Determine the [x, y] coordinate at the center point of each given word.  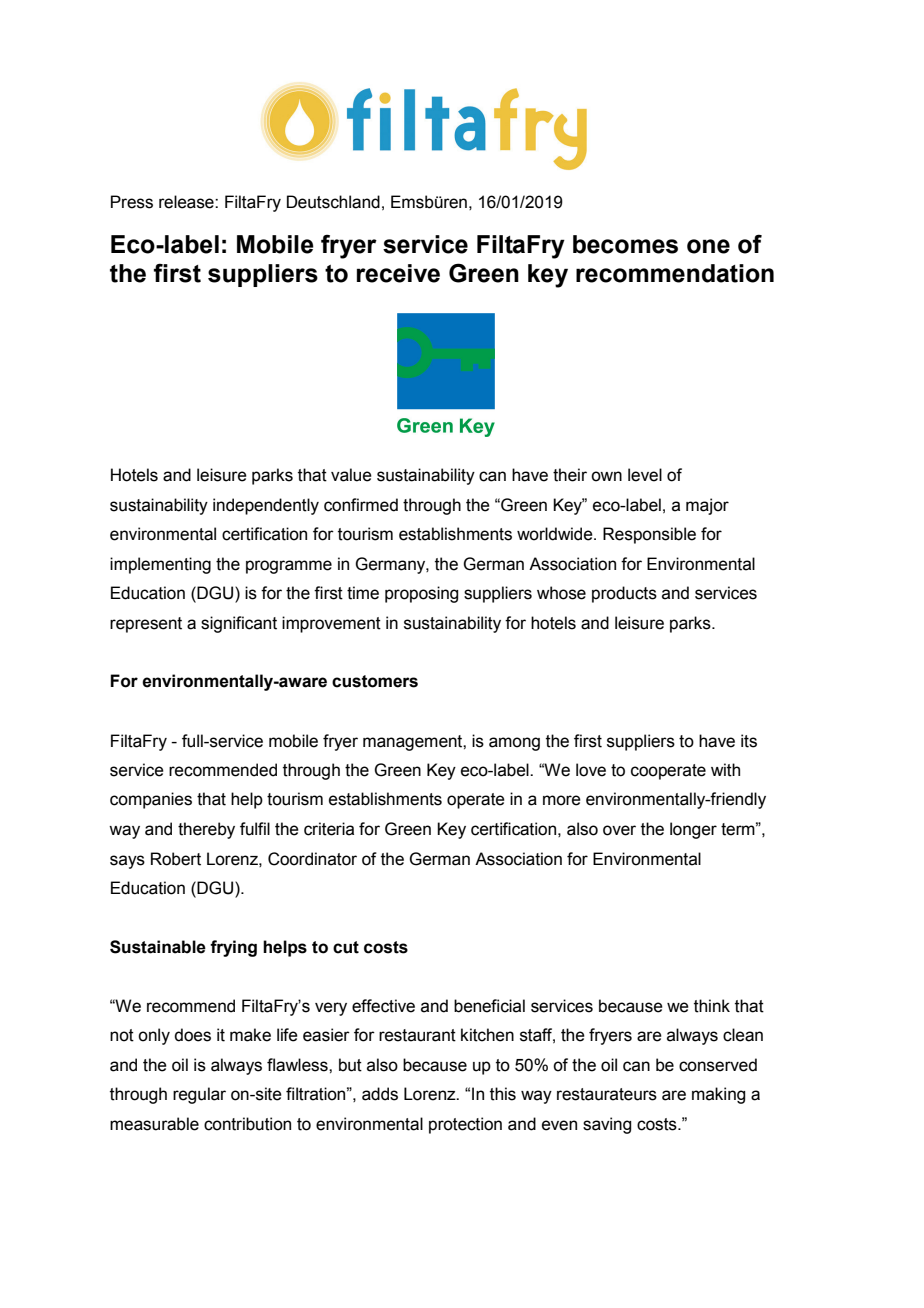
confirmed [361, 505]
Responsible [649, 535]
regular [199, 1095]
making [718, 1095]
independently [266, 506]
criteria [329, 829]
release [187, 202]
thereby [206, 830]
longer [693, 830]
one [708, 246]
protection [465, 1125]
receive [398, 273]
